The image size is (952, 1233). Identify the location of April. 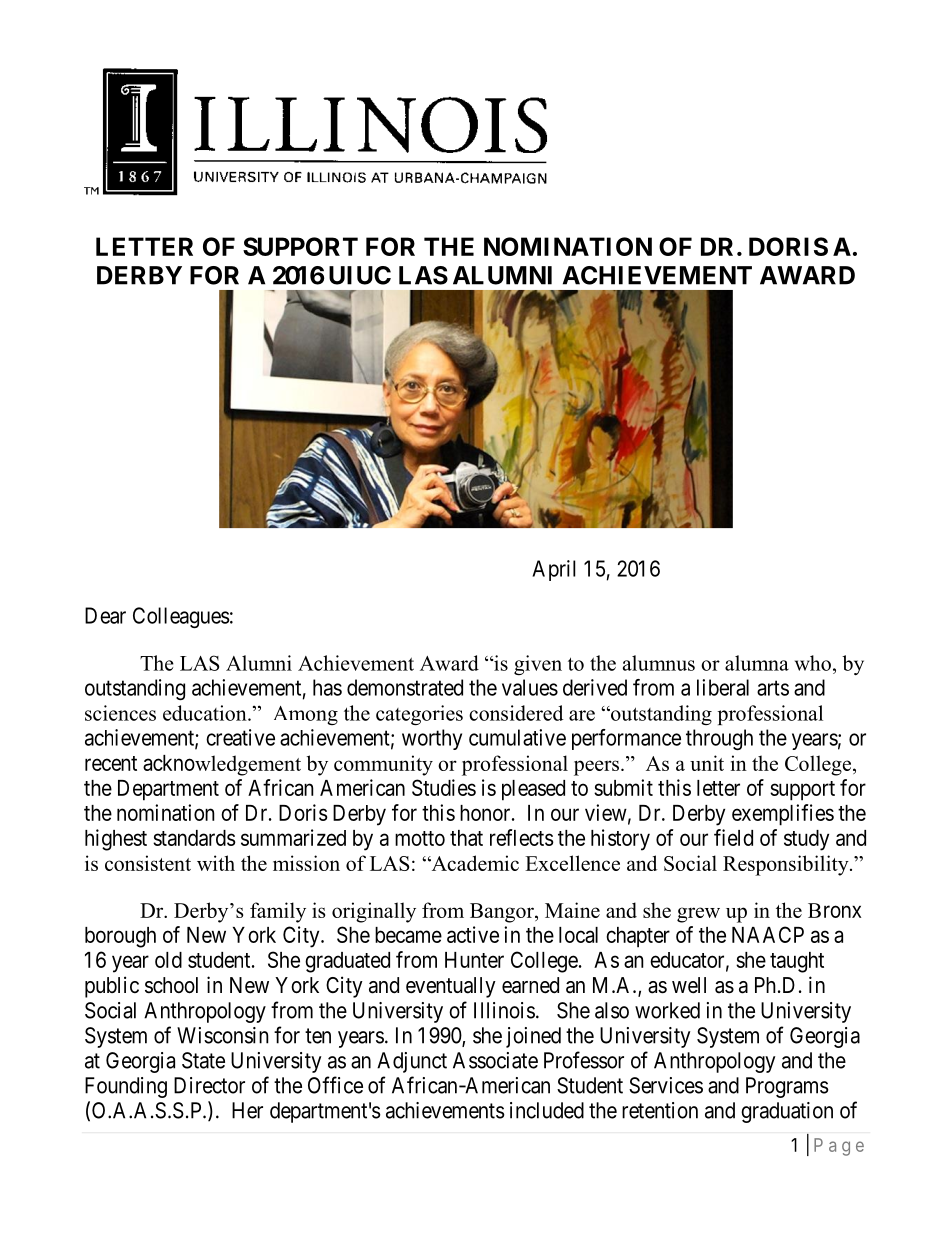
(554, 570).
